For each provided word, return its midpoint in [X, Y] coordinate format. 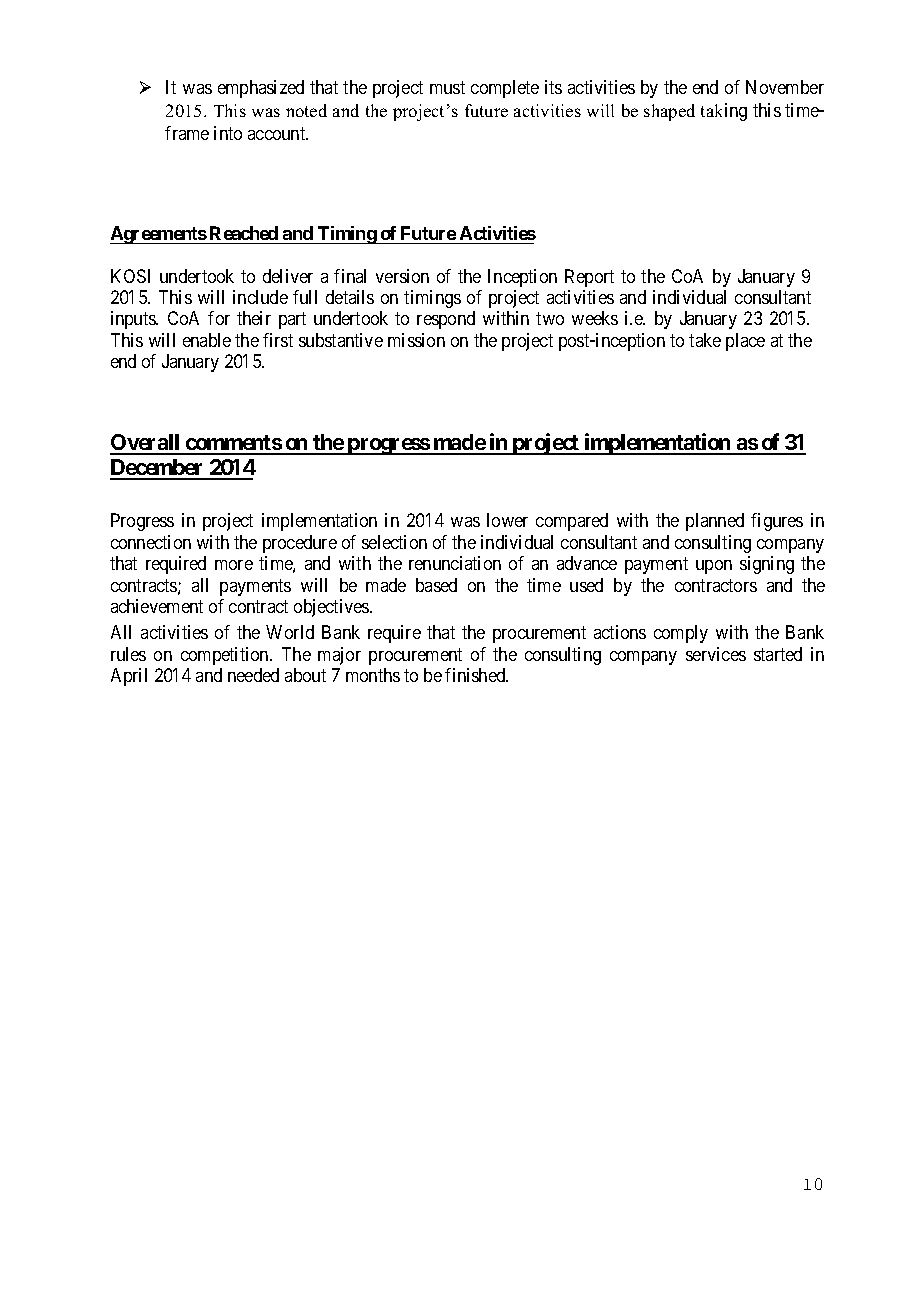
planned [715, 522]
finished [476, 675]
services [716, 654]
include [260, 297]
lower [507, 520]
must [447, 87]
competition [226, 656]
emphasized [261, 89]
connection [151, 542]
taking [724, 112]
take [705, 340]
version [402, 276]
